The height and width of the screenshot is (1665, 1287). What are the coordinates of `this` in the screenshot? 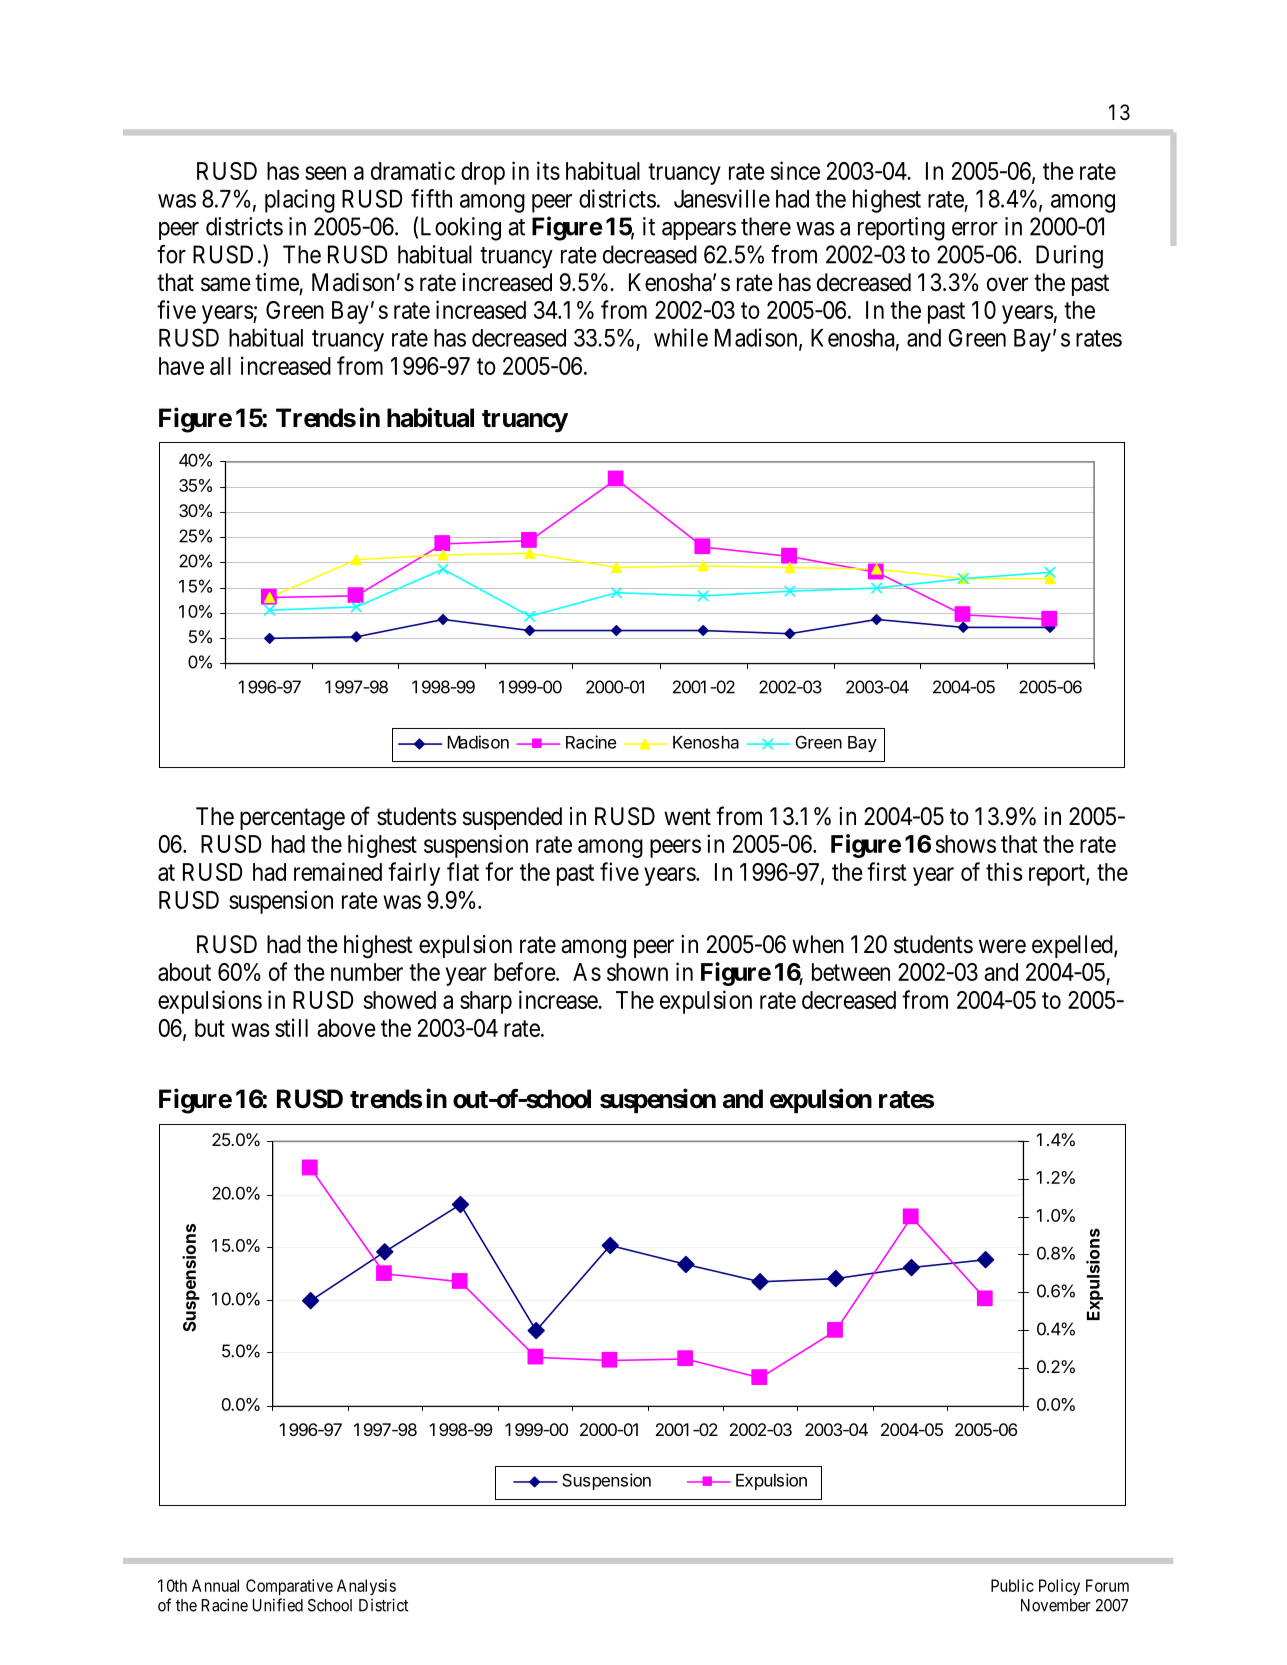 It's located at (1004, 871).
